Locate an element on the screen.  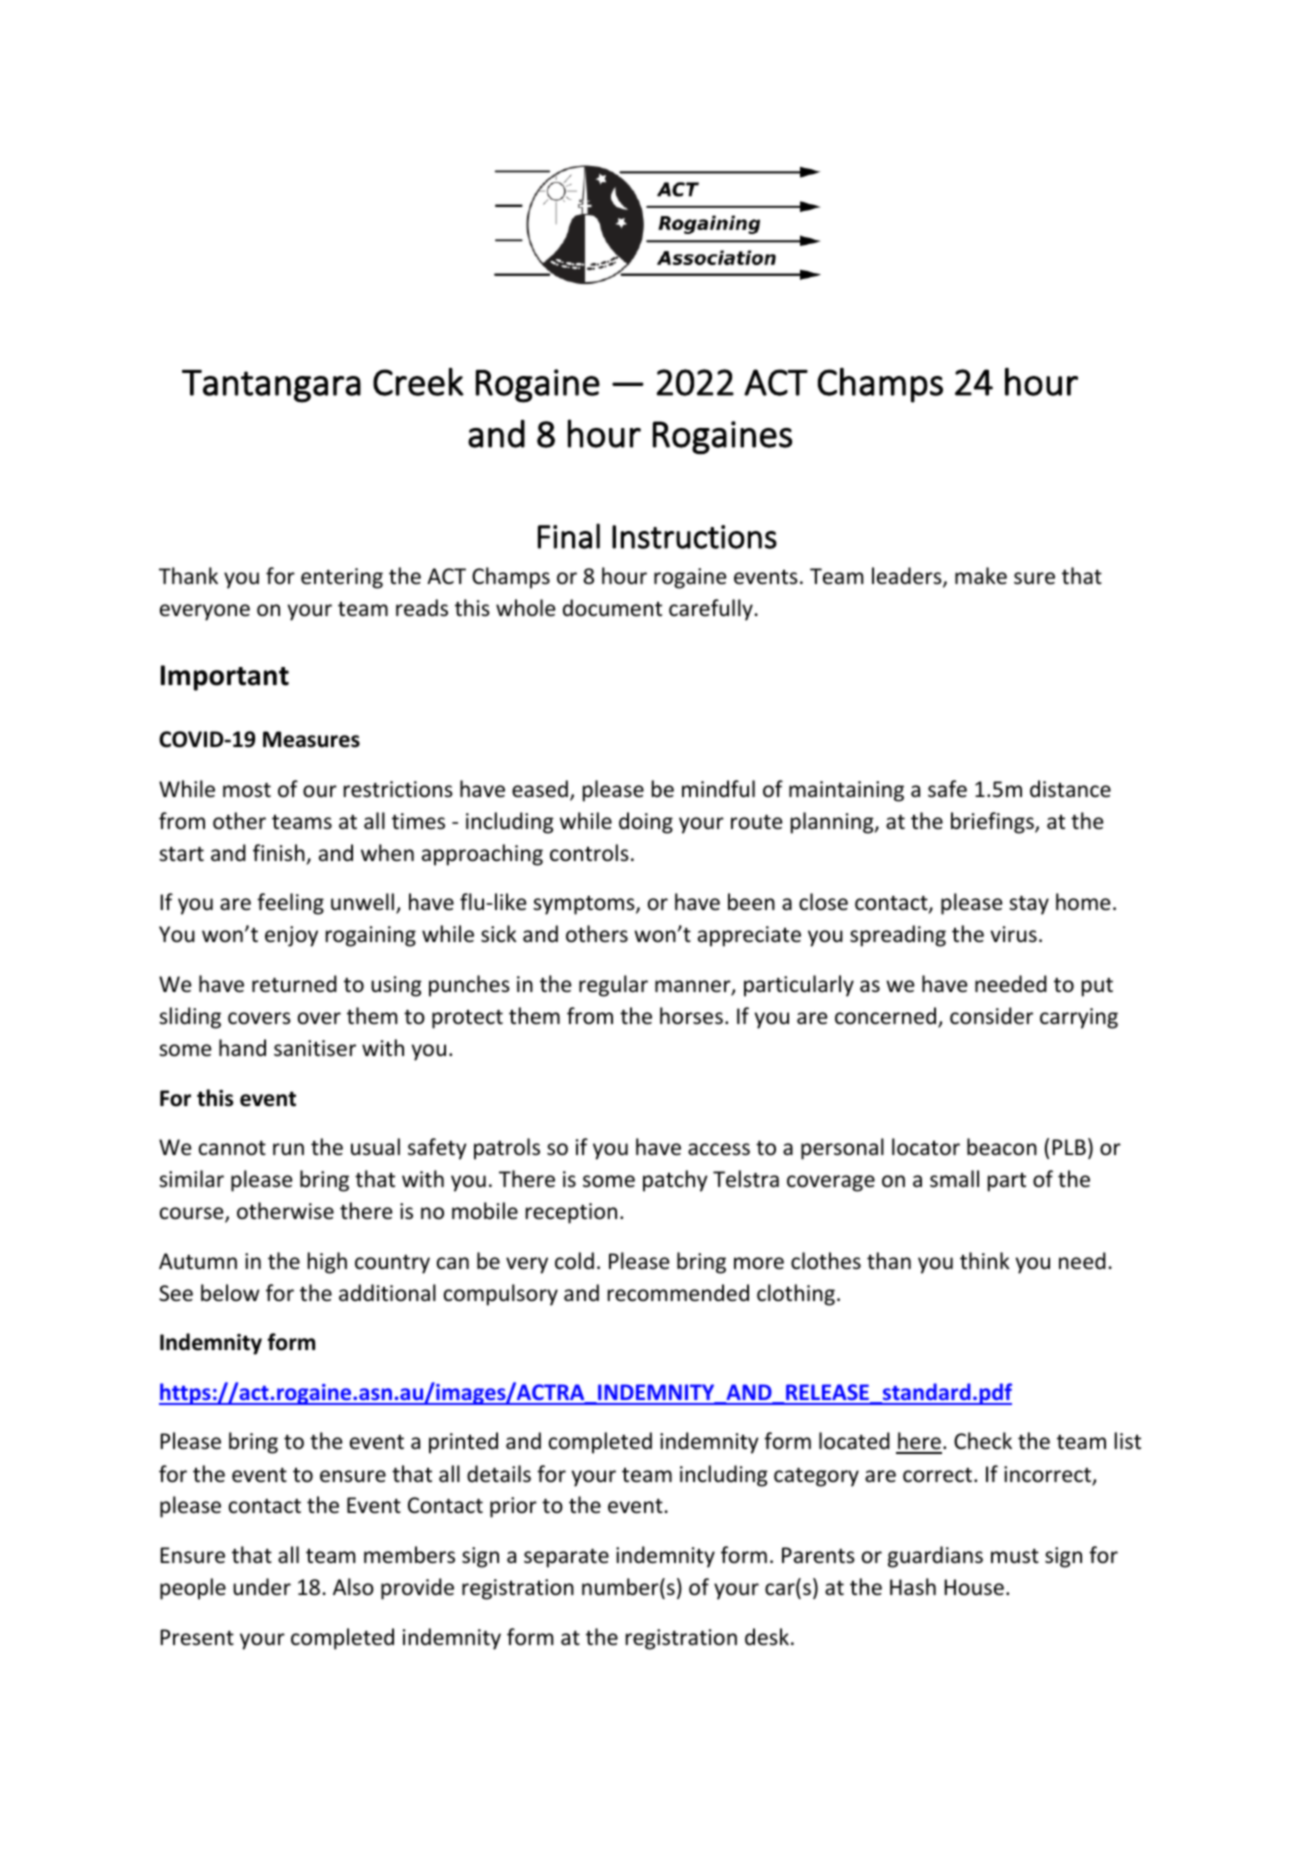
most is located at coordinates (247, 790).
